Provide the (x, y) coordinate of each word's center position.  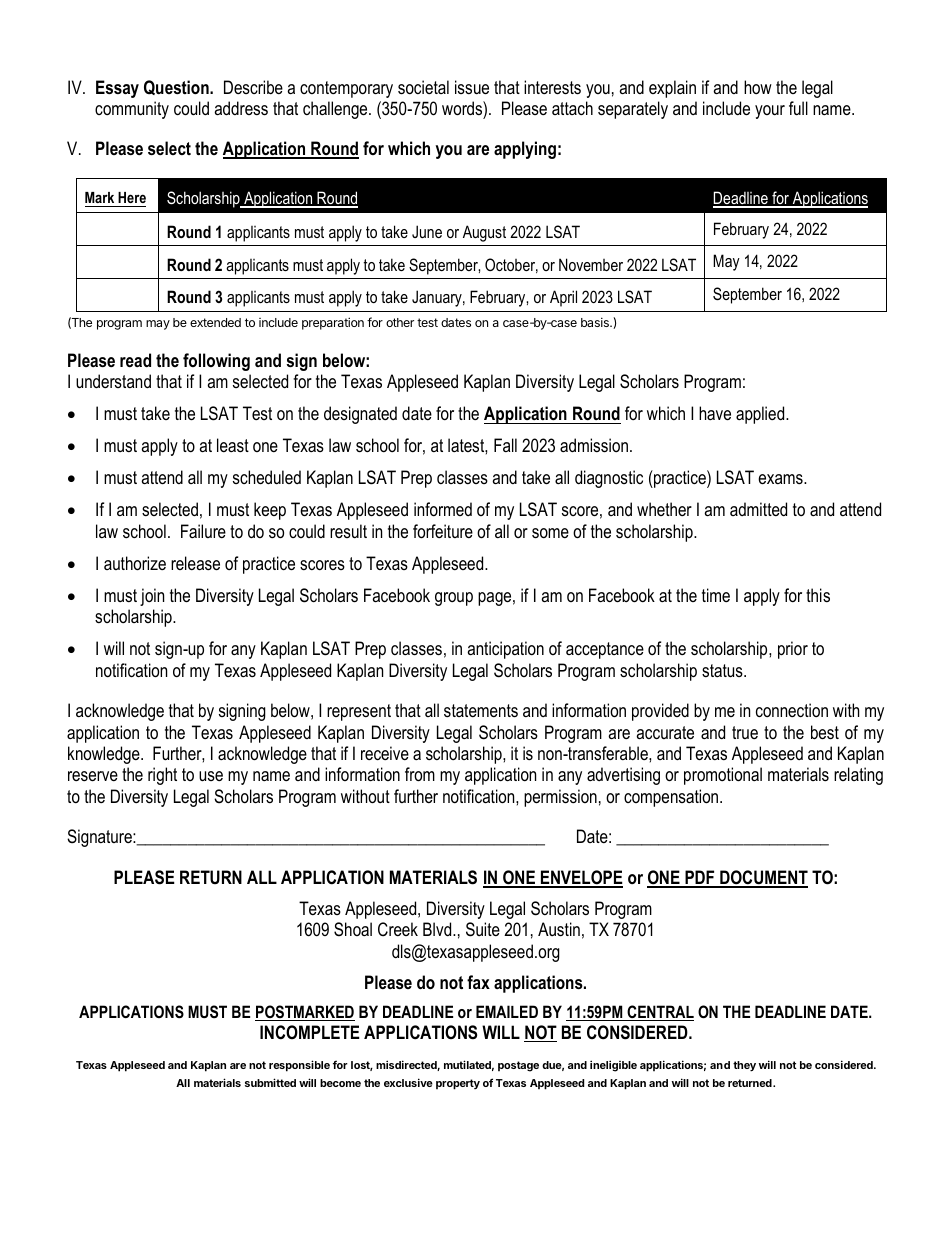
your (770, 112)
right (162, 776)
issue (472, 87)
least (233, 445)
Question (177, 87)
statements (481, 711)
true (745, 732)
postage (518, 1066)
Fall (505, 445)
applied (761, 415)
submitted (270, 1082)
